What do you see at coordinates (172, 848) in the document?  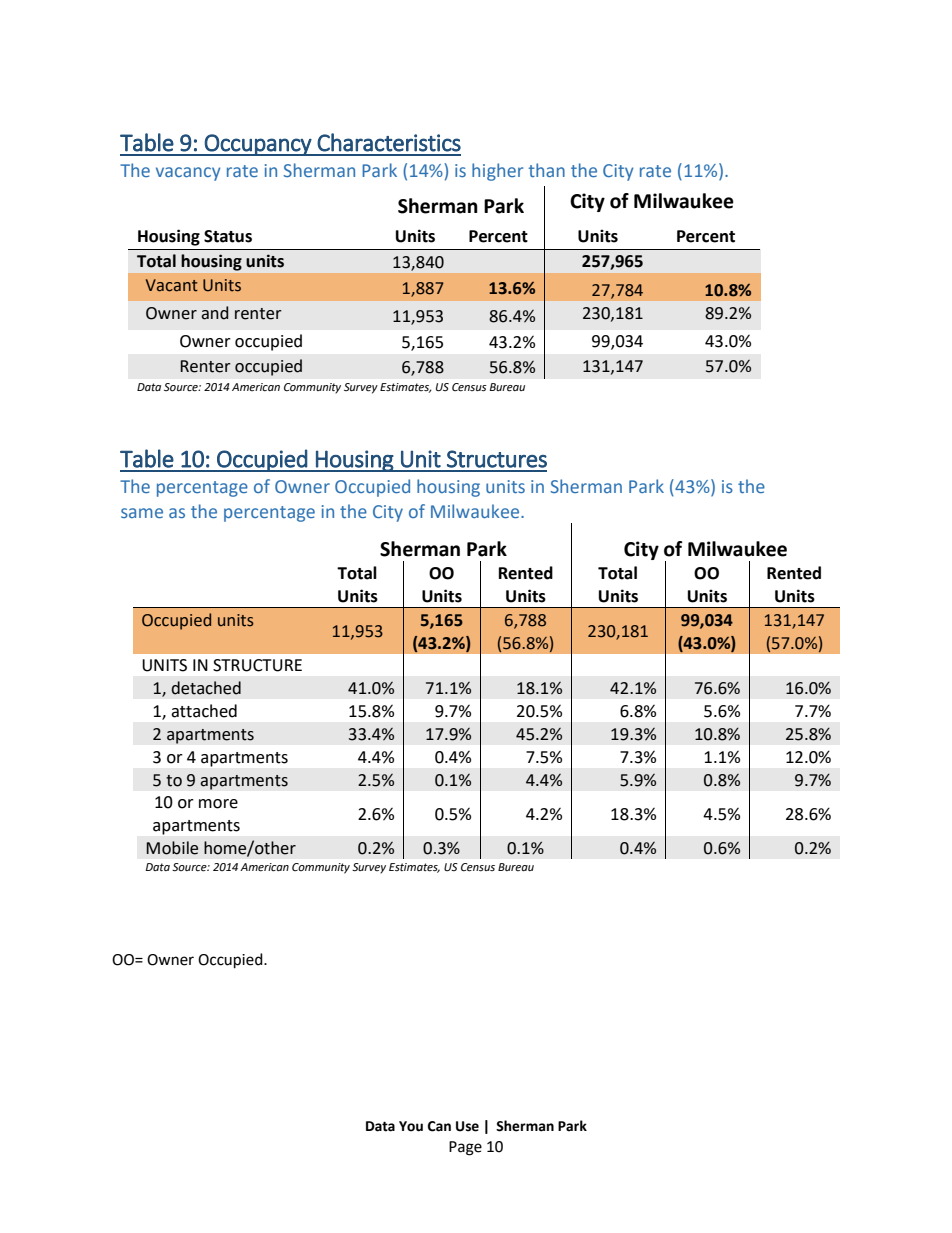 I see `Mobile` at bounding box center [172, 848].
